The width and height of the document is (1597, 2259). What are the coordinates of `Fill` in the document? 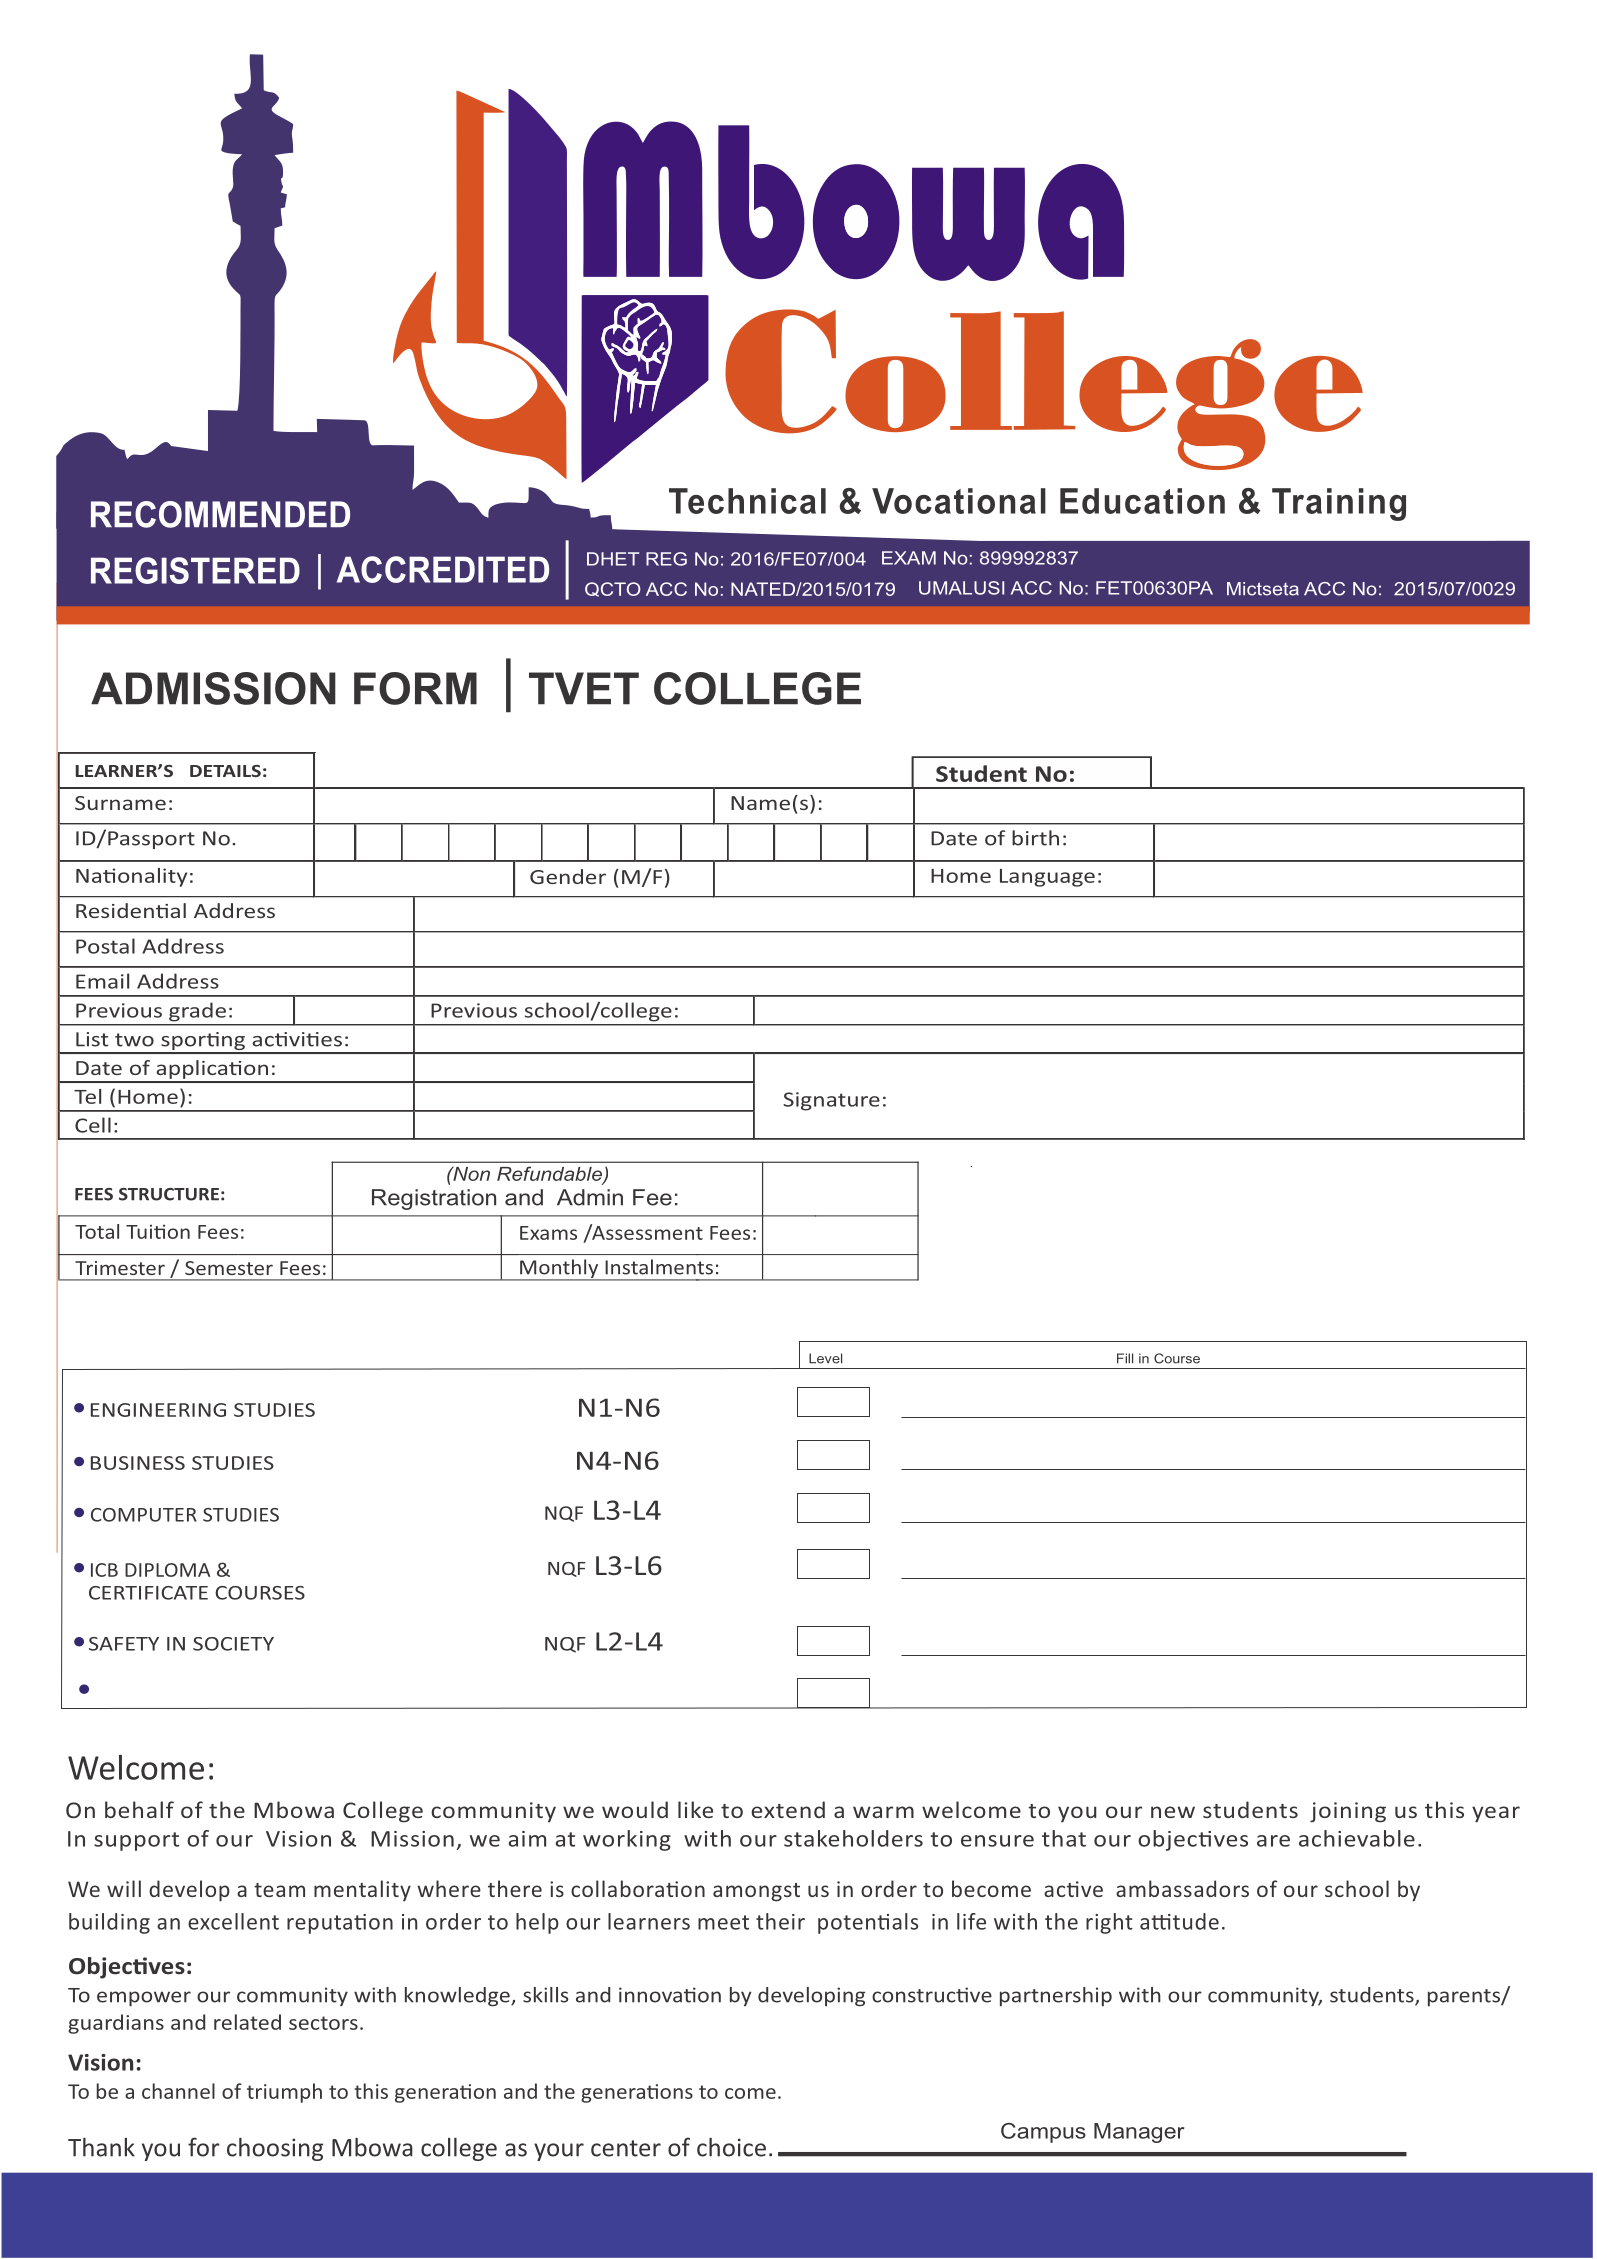 It's located at (1125, 1358).
